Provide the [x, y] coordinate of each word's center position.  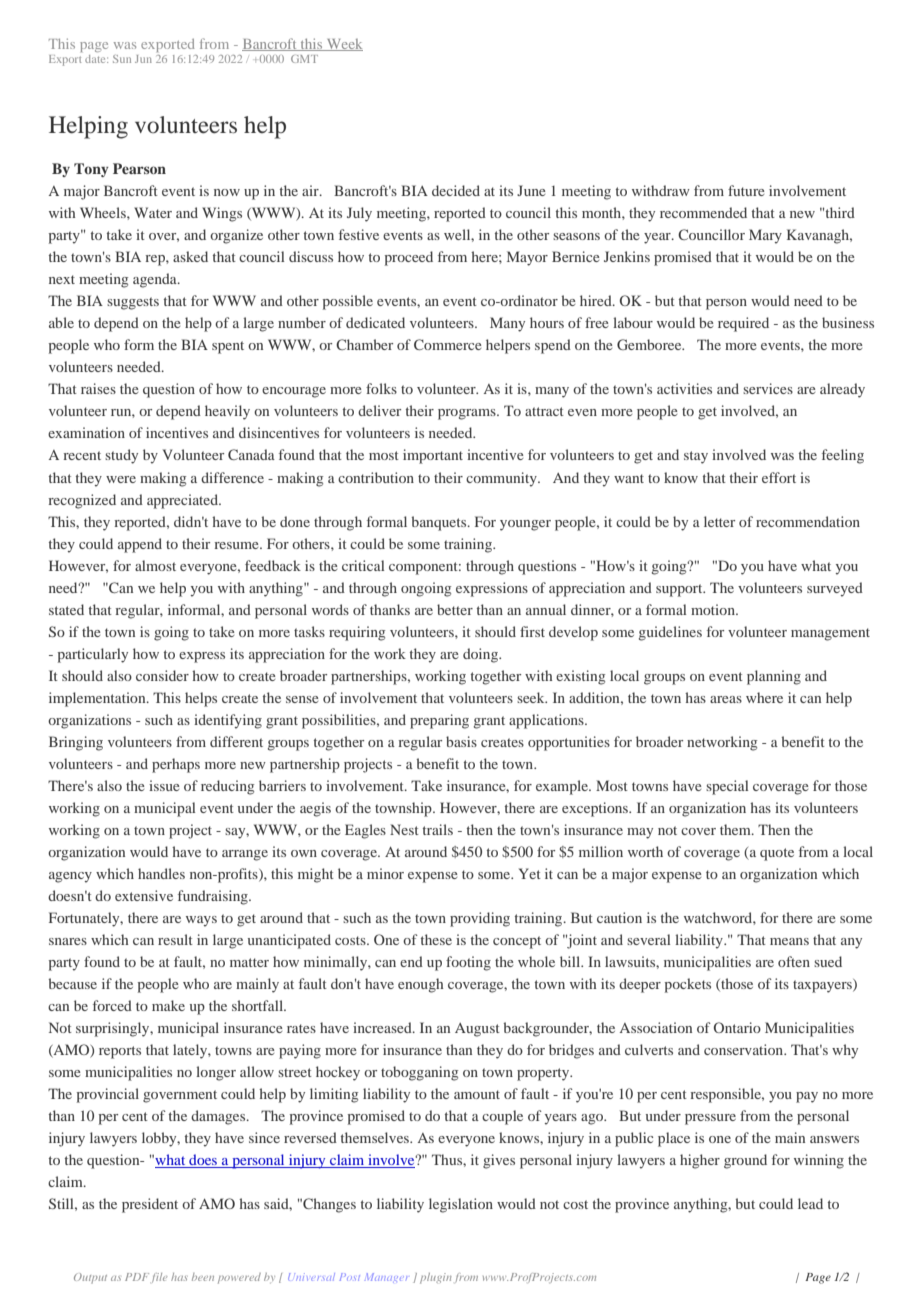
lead [810, 1203]
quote [777, 854]
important [433, 456]
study [121, 456]
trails [438, 829]
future [746, 190]
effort [779, 477]
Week [344, 45]
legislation [461, 1205]
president [150, 1205]
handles [161, 873]
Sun [122, 59]
